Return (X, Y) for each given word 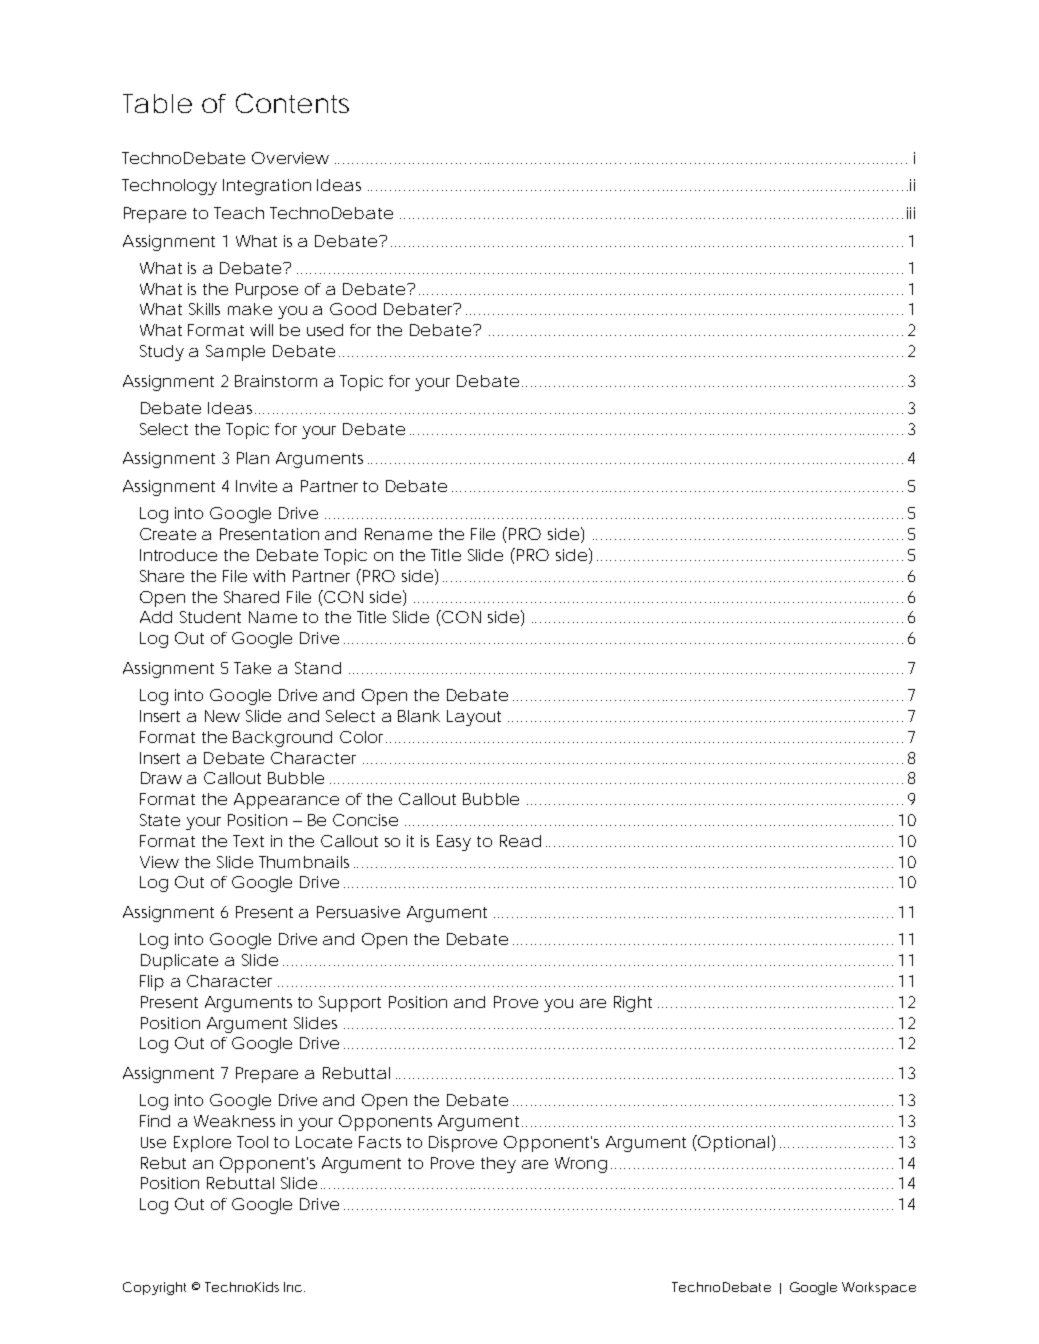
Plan (253, 458)
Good (353, 309)
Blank (419, 716)
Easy (454, 843)
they (498, 1165)
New (222, 716)
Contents (292, 103)
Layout (474, 718)
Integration (267, 187)
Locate (324, 1142)
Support (350, 1004)
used (325, 330)
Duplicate (179, 962)
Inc (293, 1287)
